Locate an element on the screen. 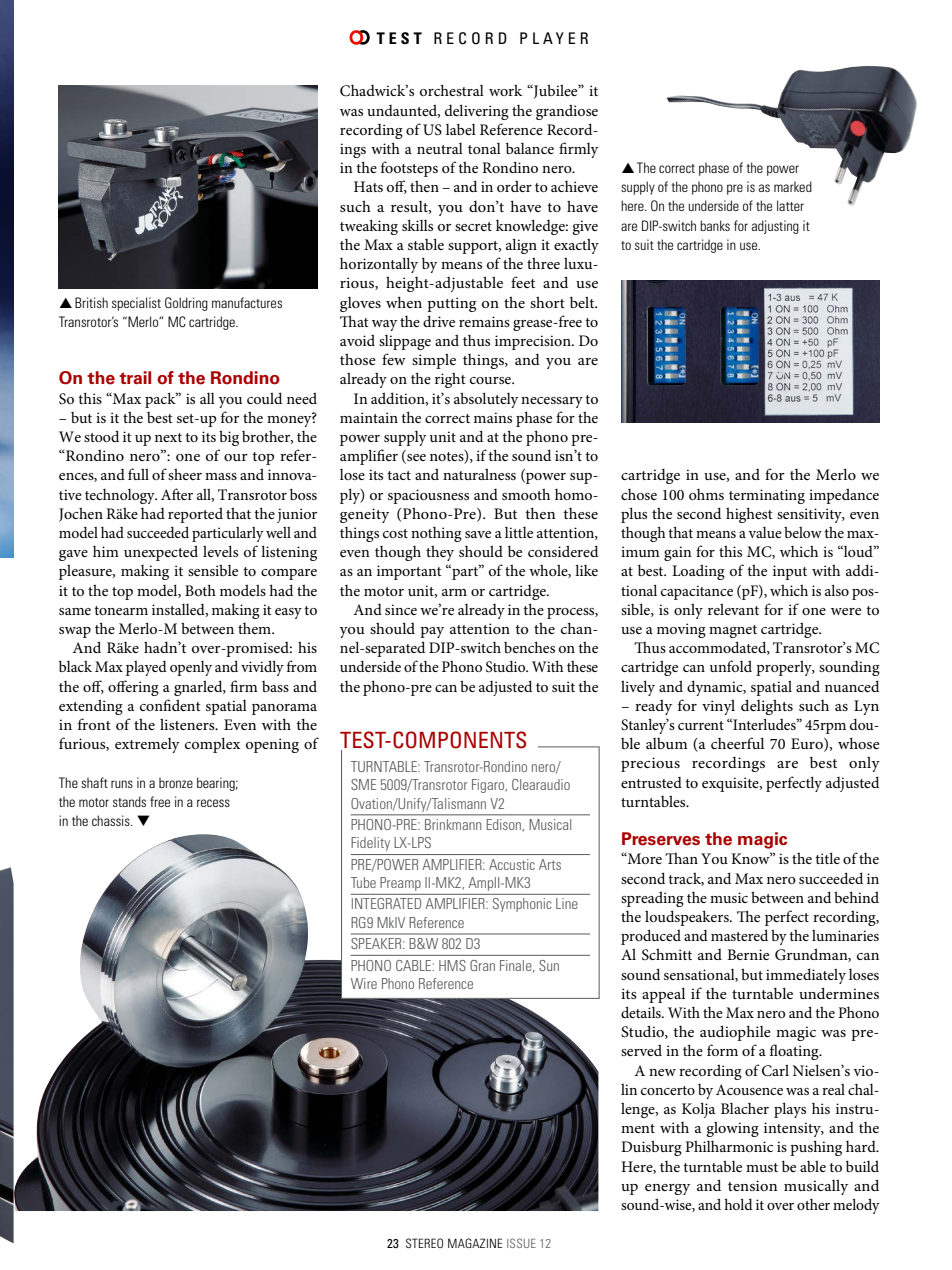  Hats is located at coordinates (368, 186).
